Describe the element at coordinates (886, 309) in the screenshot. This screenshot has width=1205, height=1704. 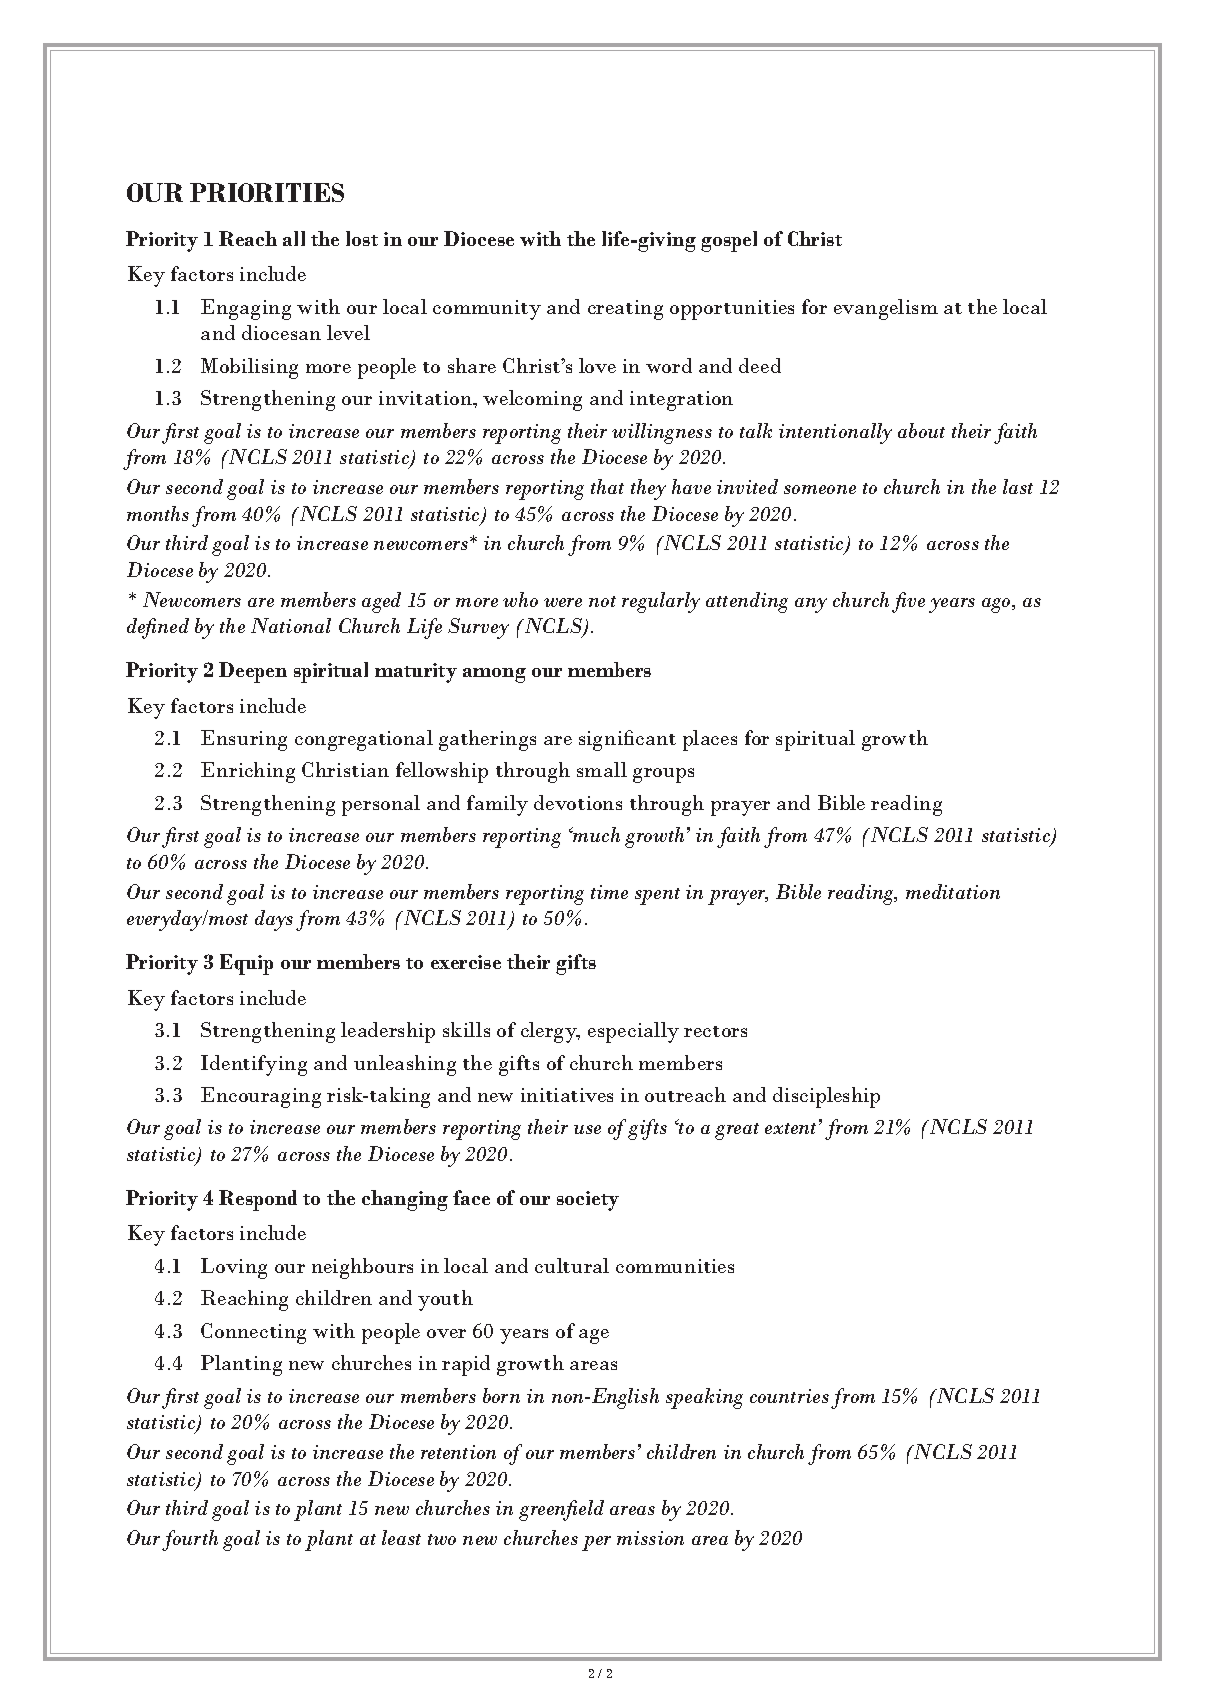
I see `evangelism` at that location.
